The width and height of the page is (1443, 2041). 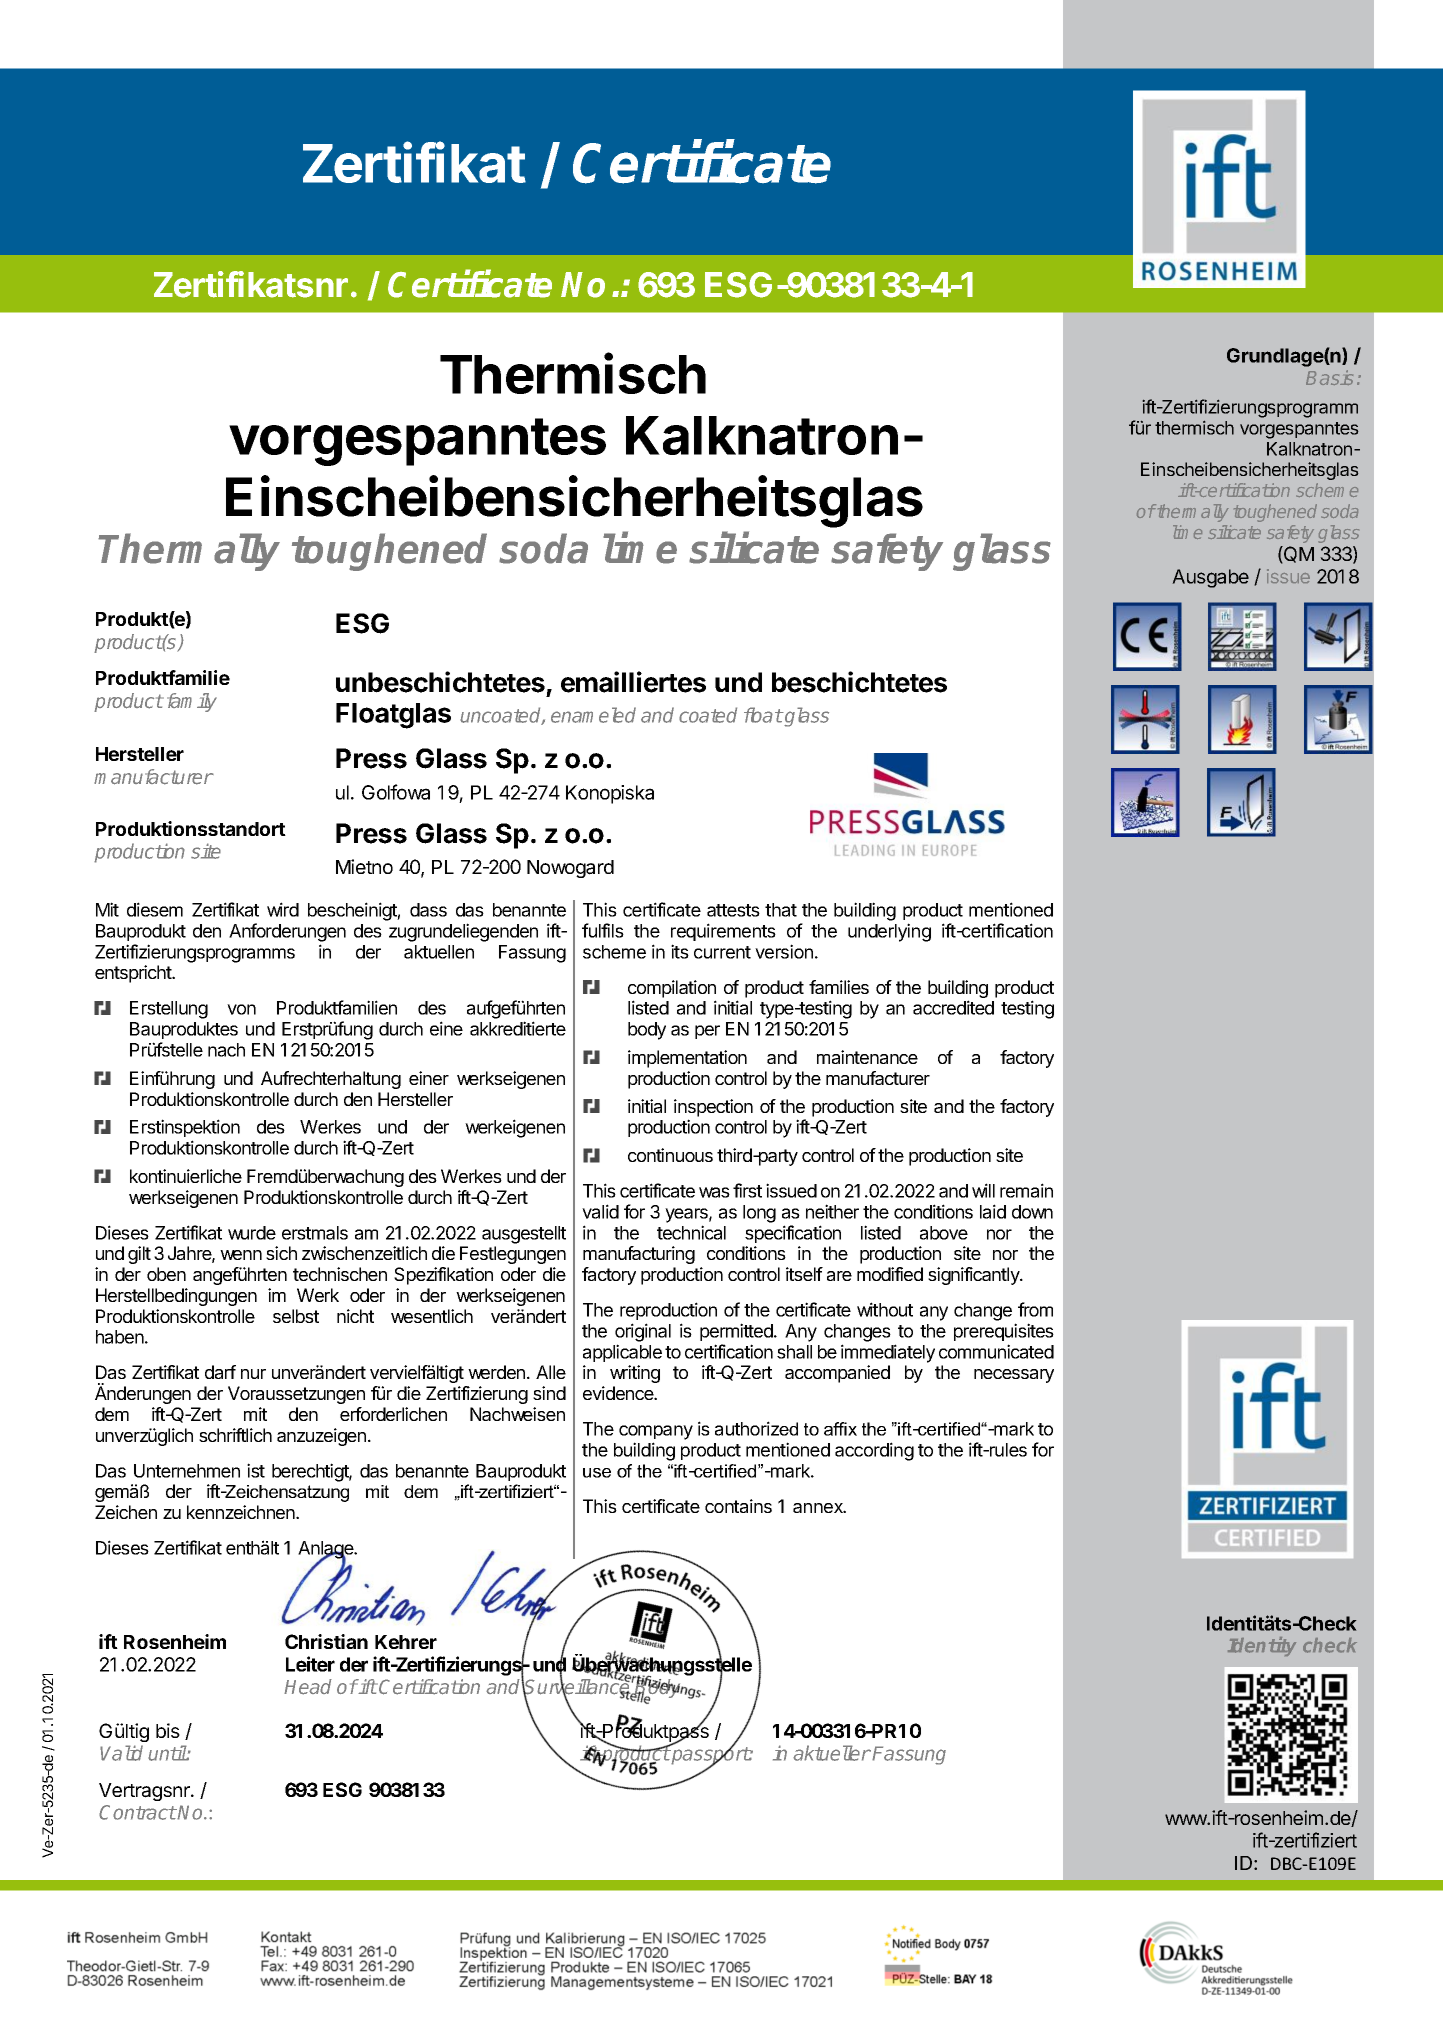 What do you see at coordinates (737, 1332) in the page?
I see `permitted` at bounding box center [737, 1332].
